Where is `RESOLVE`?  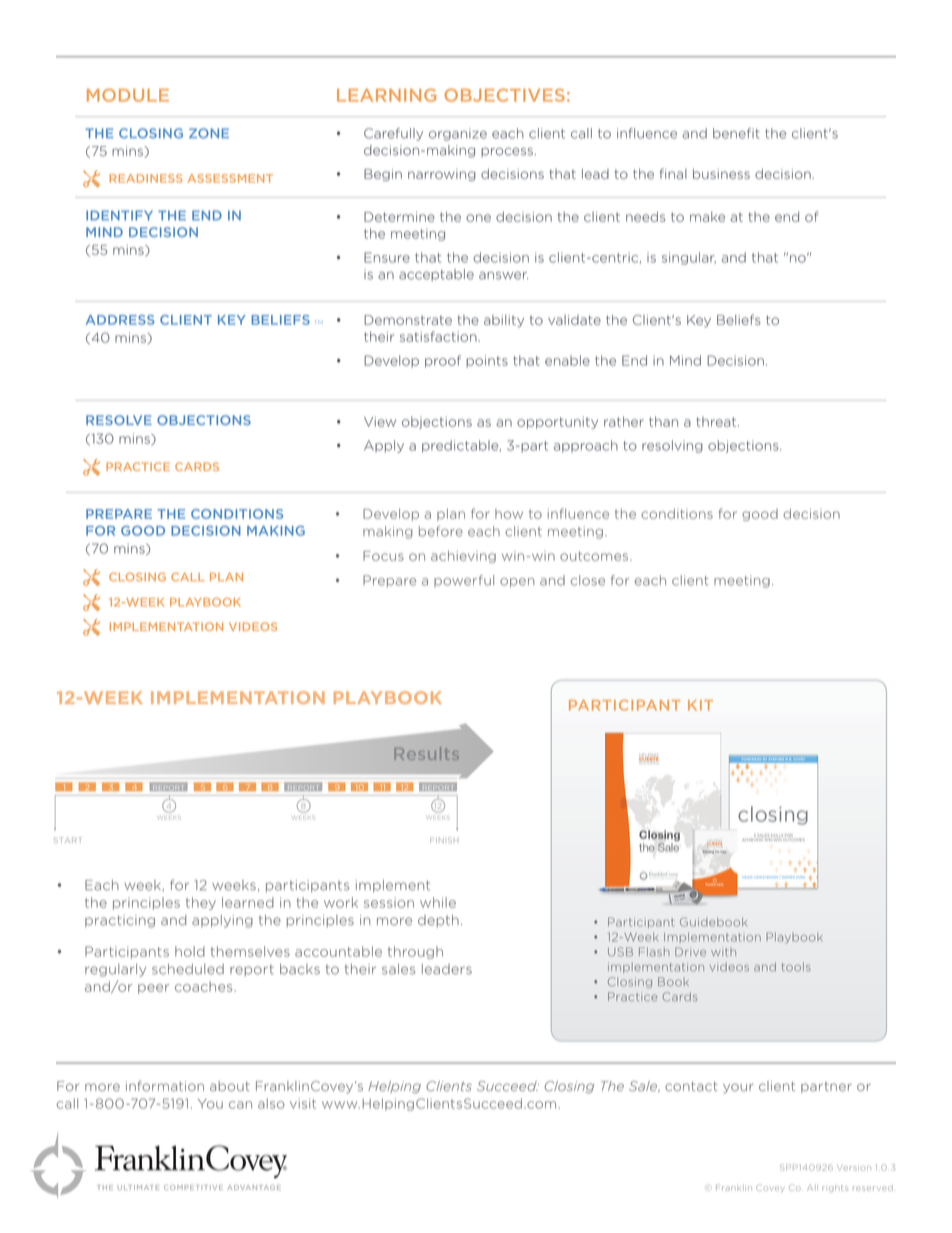 RESOLVE is located at coordinates (119, 420).
